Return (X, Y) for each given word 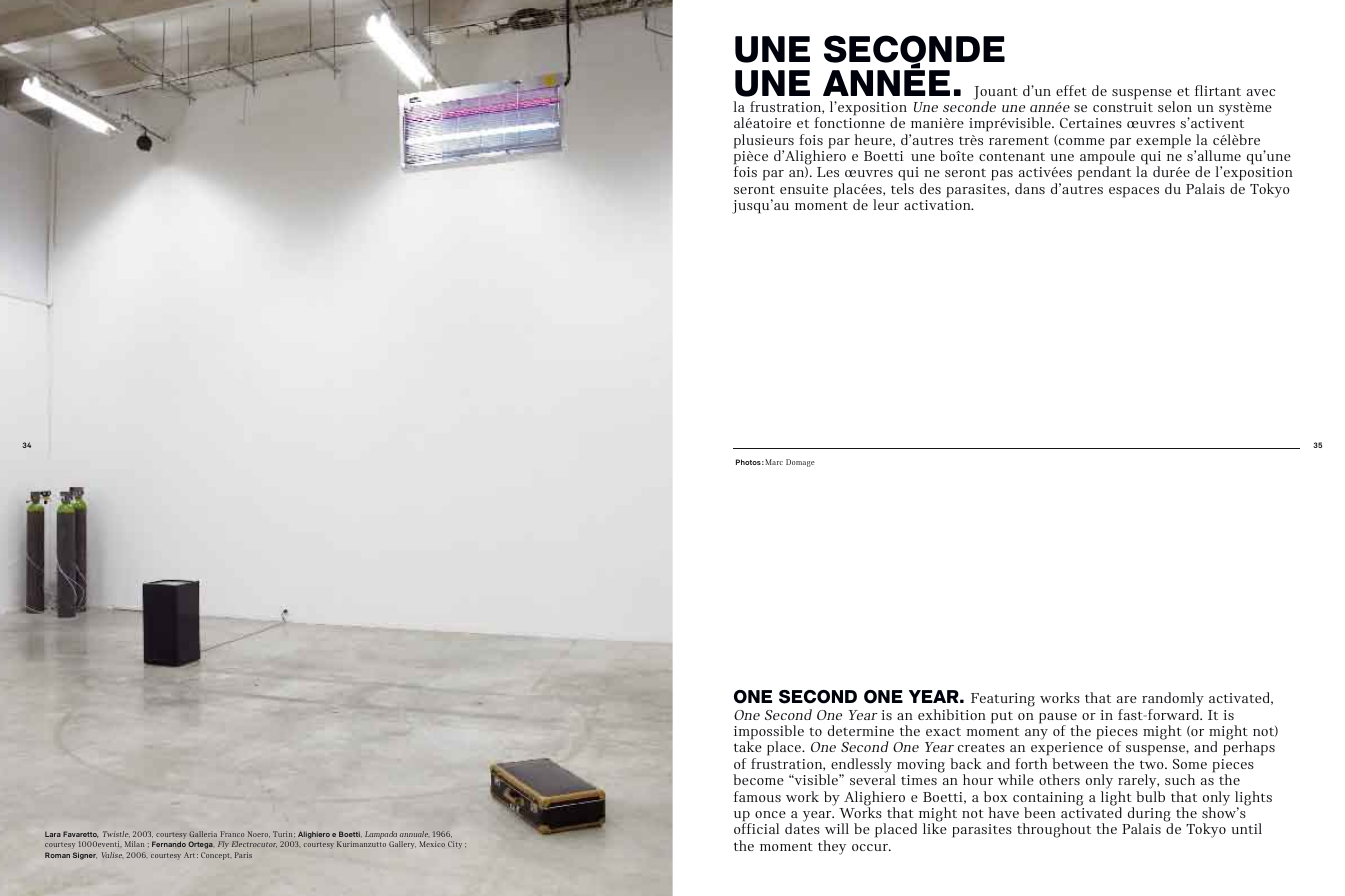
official (756, 828)
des (930, 188)
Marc (774, 462)
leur (886, 204)
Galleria (203, 834)
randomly (1173, 701)
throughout (1054, 830)
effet (1071, 90)
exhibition (952, 714)
